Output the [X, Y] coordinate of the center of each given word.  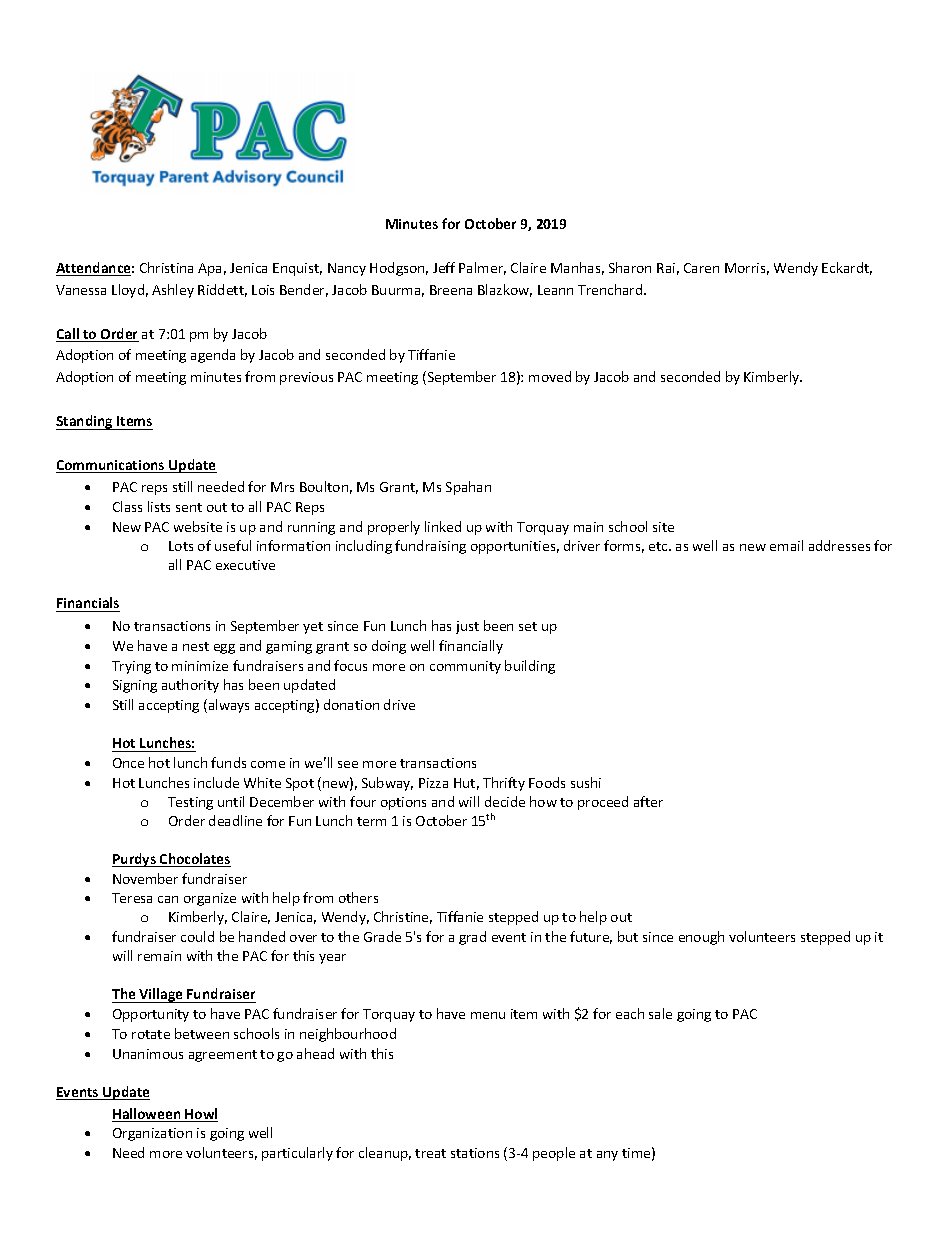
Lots [181, 546]
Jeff [444, 267]
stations [475, 1153]
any [607, 1156]
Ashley [173, 291]
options [403, 803]
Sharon [630, 267]
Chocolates [194, 860]
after [648, 801]
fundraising [430, 547]
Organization [152, 1134]
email [786, 545]
